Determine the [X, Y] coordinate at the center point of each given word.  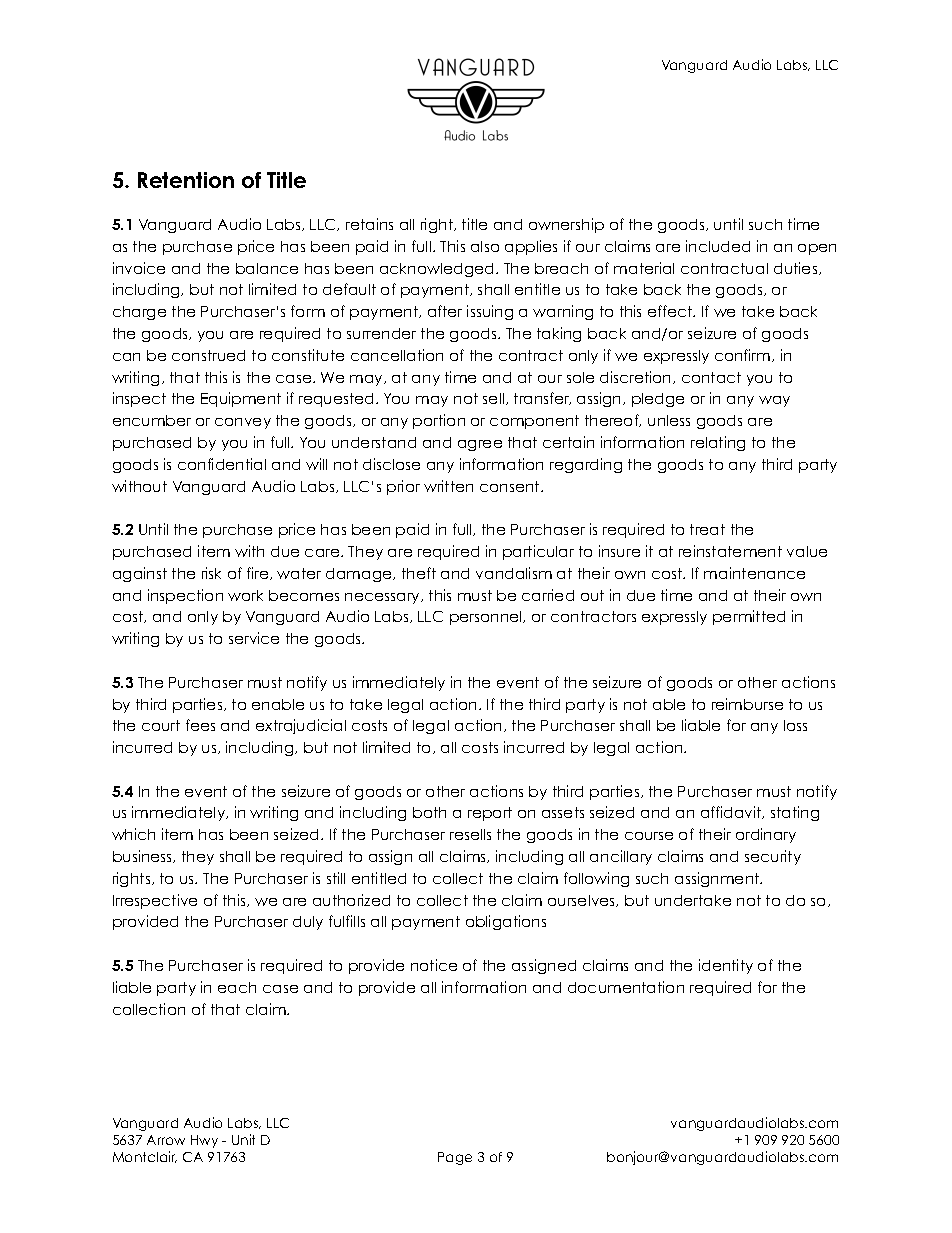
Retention [186, 180]
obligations [506, 922]
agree [480, 445]
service [254, 638]
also [485, 246]
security [773, 857]
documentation [626, 987]
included [718, 246]
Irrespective [155, 901]
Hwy [204, 1141]
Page [455, 1158]
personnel [487, 618]
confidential [222, 464]
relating [718, 443]
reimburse [747, 704]
